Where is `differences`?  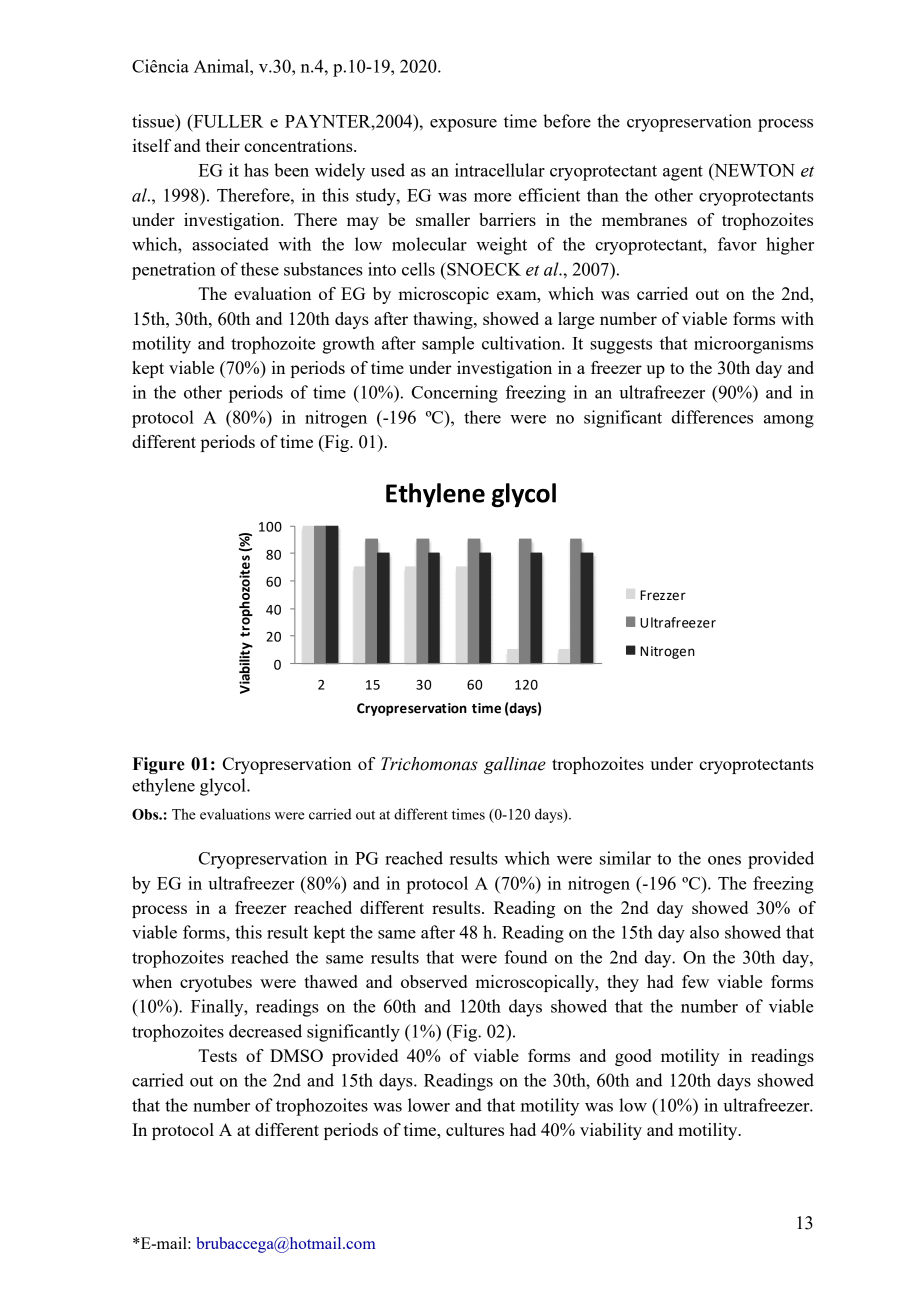 differences is located at coordinates (712, 417).
